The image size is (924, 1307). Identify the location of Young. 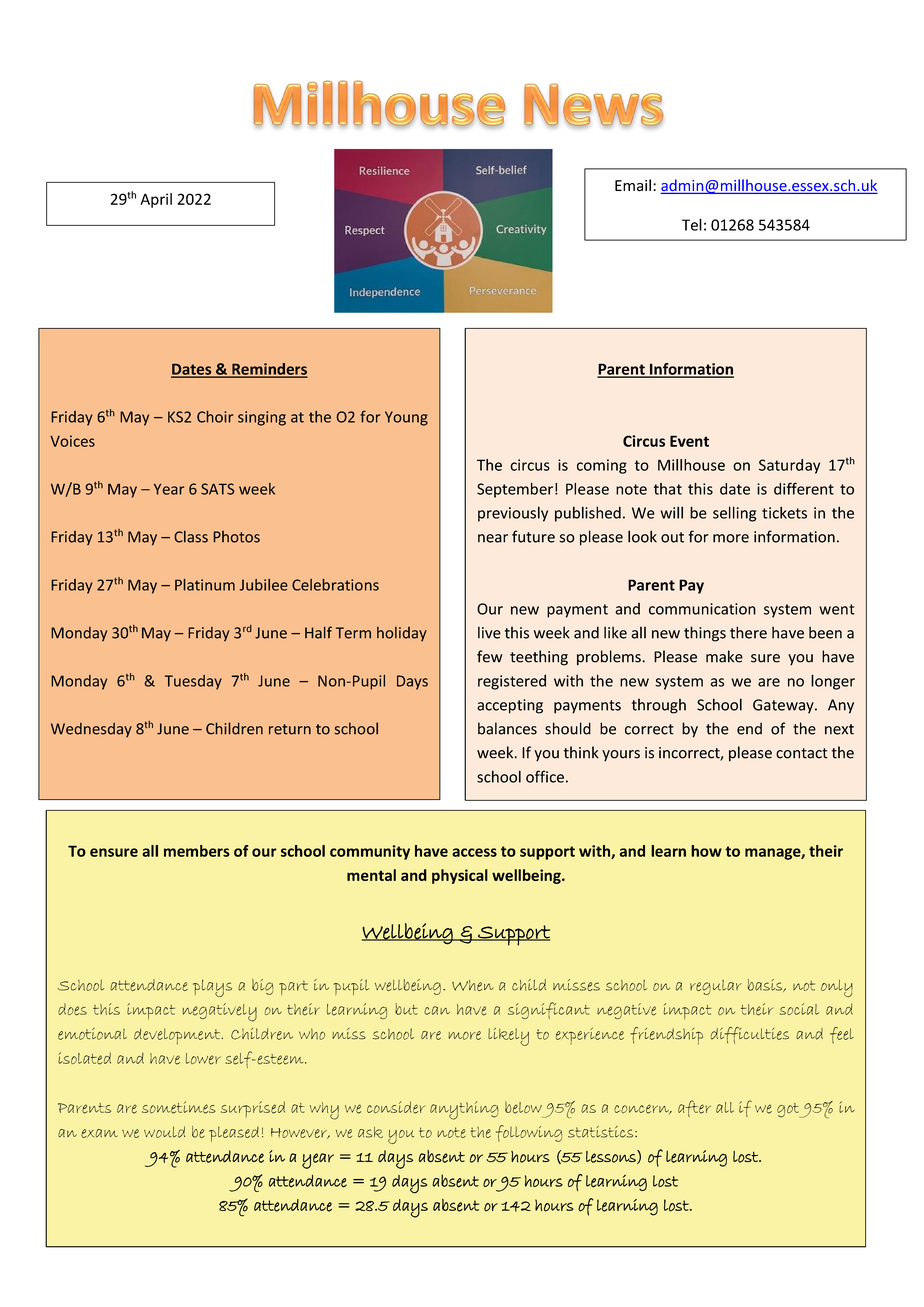
(406, 418).
